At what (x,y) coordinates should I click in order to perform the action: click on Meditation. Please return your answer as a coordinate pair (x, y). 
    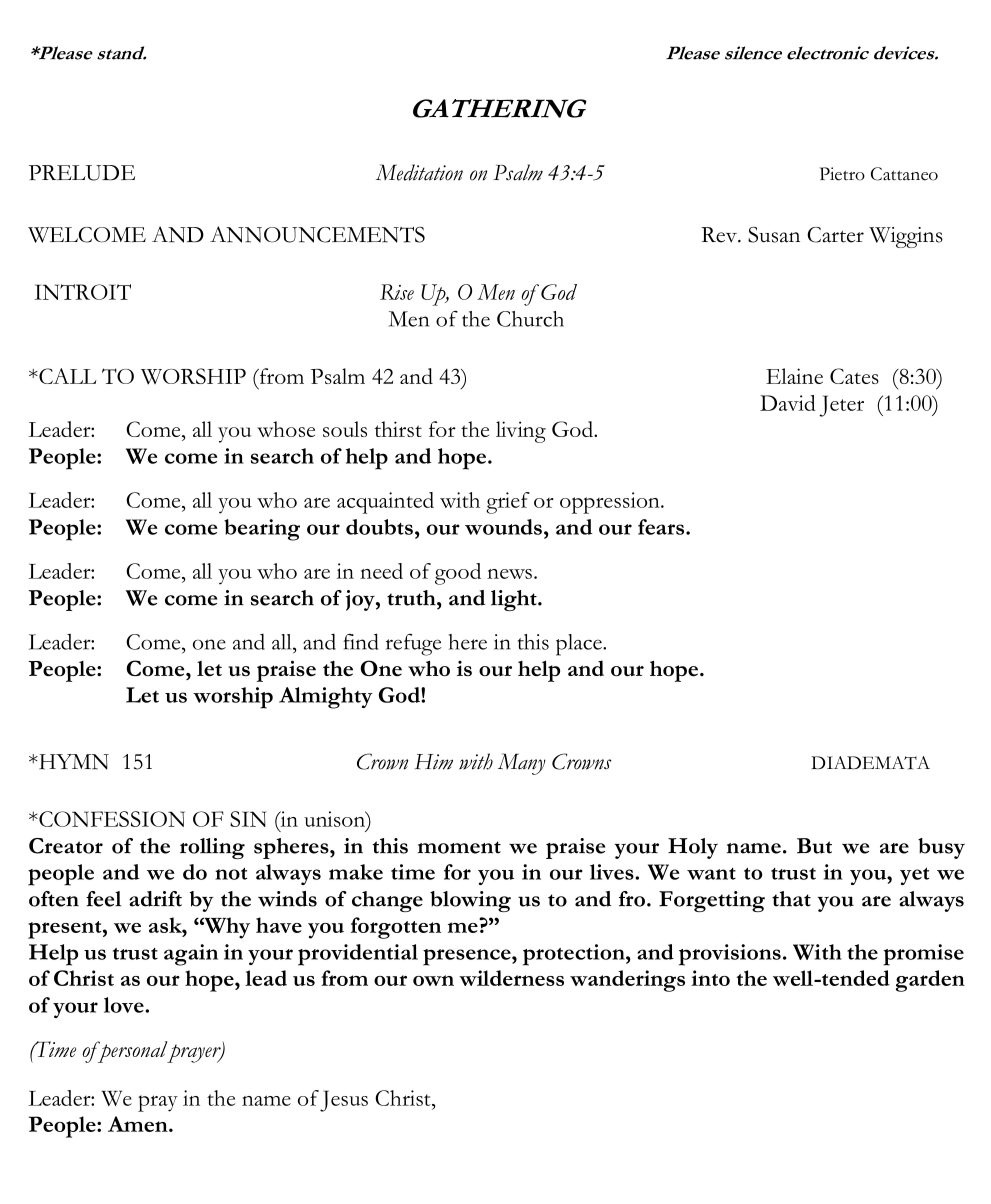
    Looking at the image, I should click on (419, 172).
